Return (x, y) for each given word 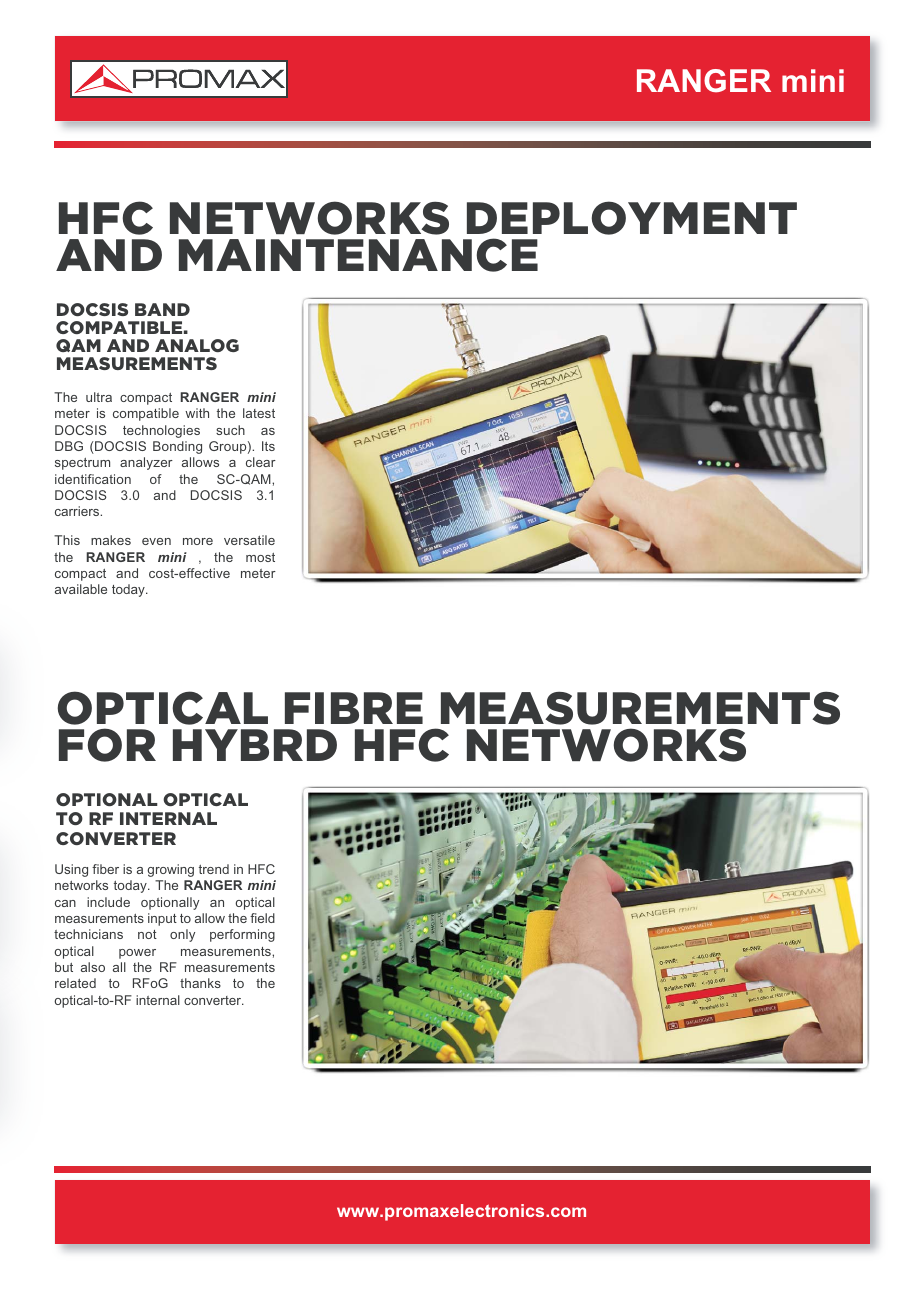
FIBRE (354, 708)
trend (214, 869)
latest (259, 413)
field (262, 918)
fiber (105, 869)
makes (111, 540)
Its (268, 446)
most (260, 557)
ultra (99, 397)
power (137, 954)
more (198, 541)
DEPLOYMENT (632, 218)
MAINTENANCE (358, 255)
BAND (162, 309)
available (81, 589)
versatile (249, 540)
